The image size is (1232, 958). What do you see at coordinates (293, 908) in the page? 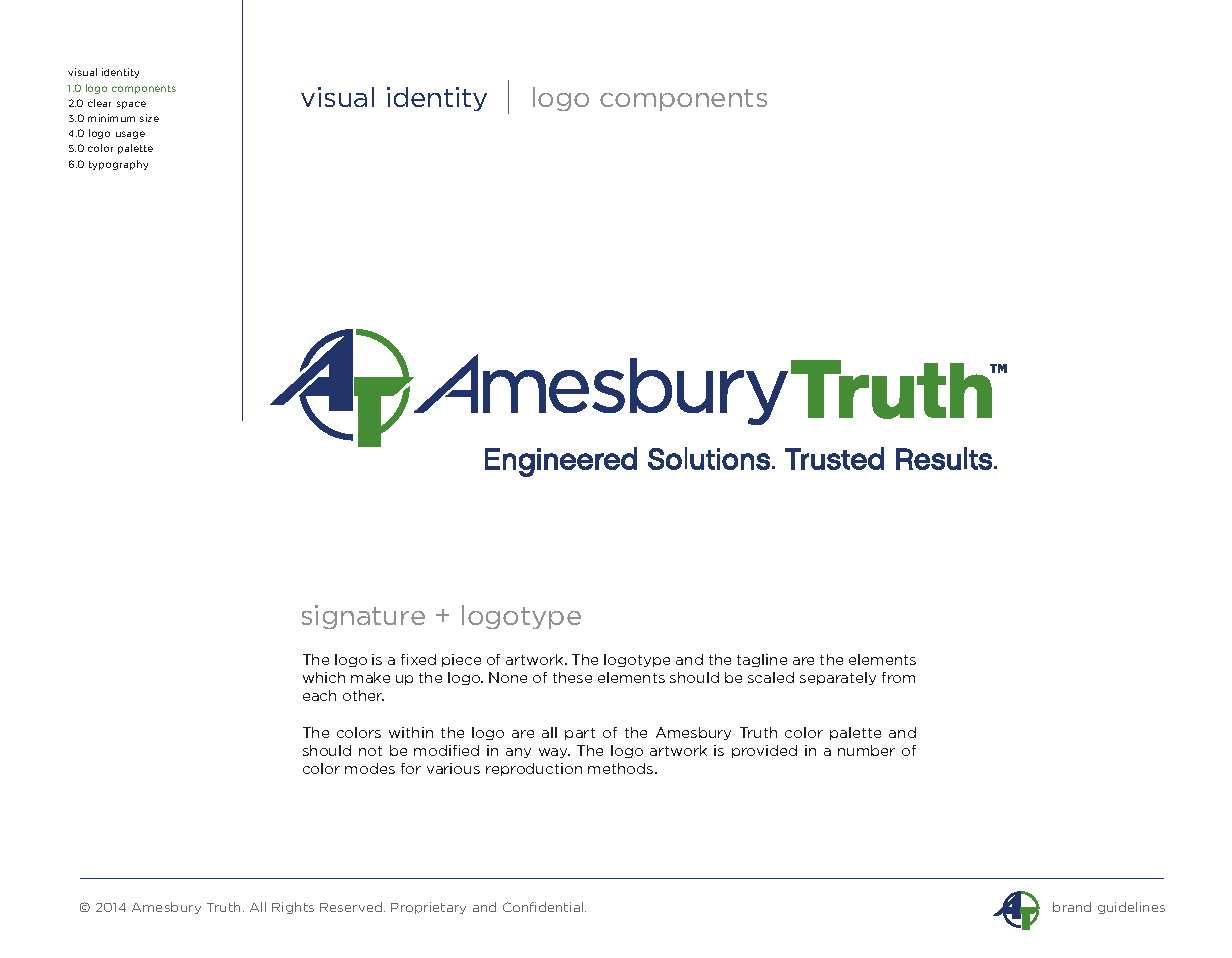
I see `Rights` at bounding box center [293, 908].
